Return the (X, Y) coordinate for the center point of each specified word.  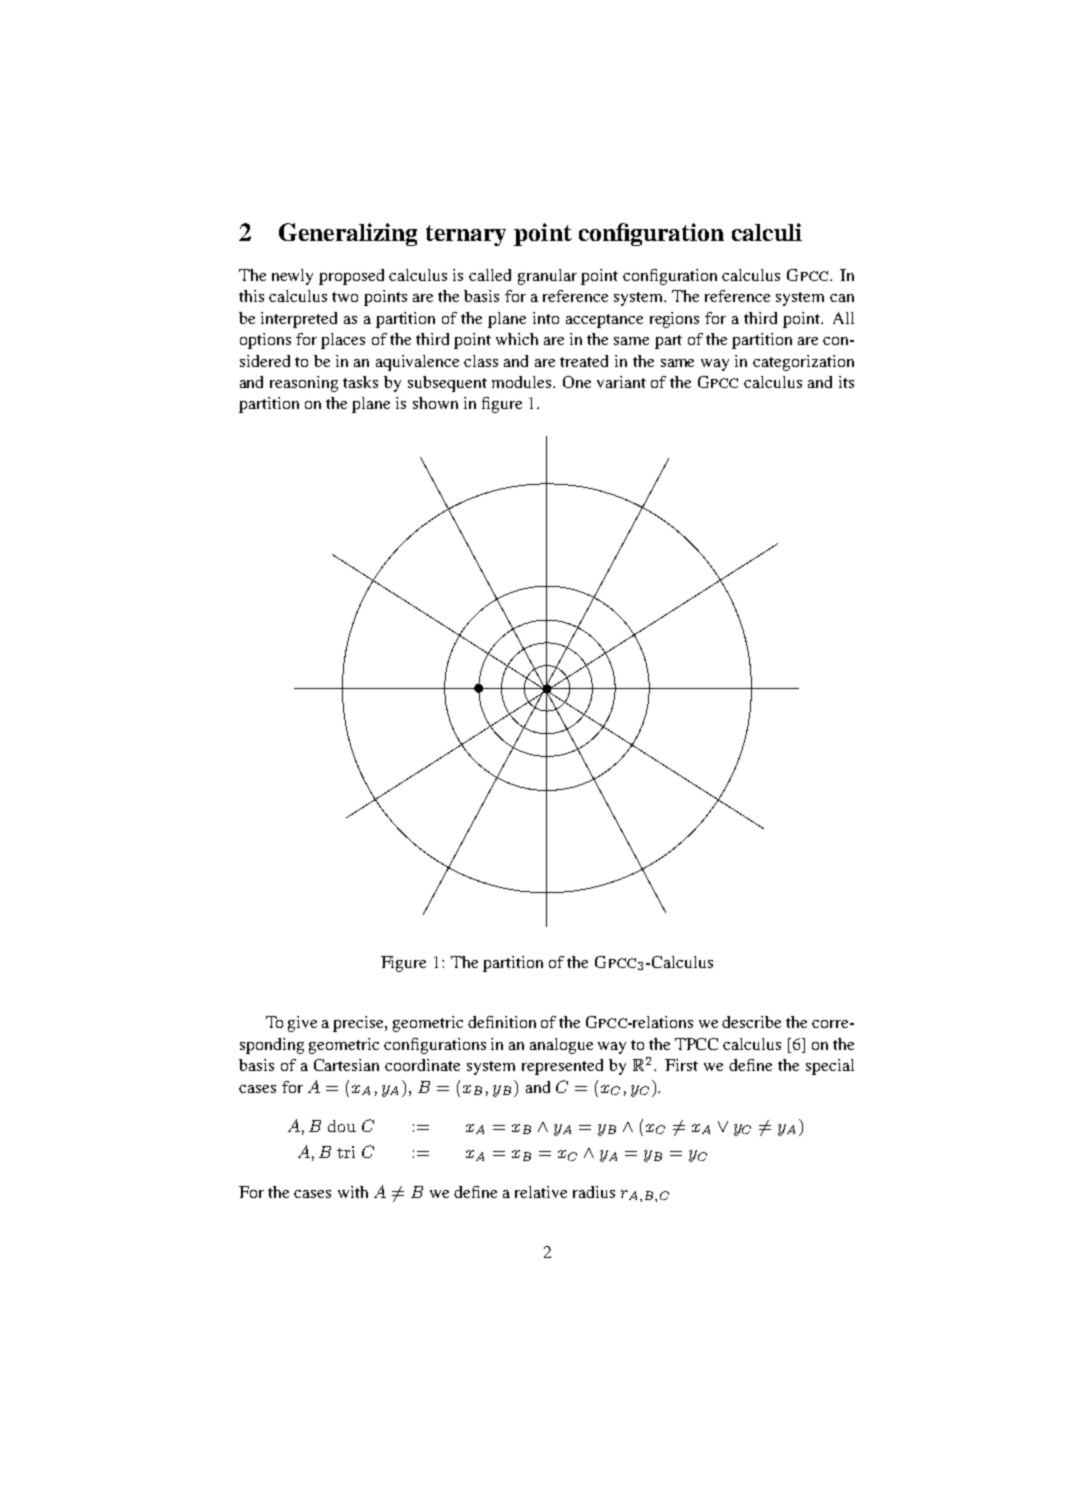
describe (751, 1022)
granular (547, 277)
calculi (767, 232)
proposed (351, 277)
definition (502, 1022)
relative (541, 1192)
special (830, 1067)
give (302, 1024)
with (353, 1192)
